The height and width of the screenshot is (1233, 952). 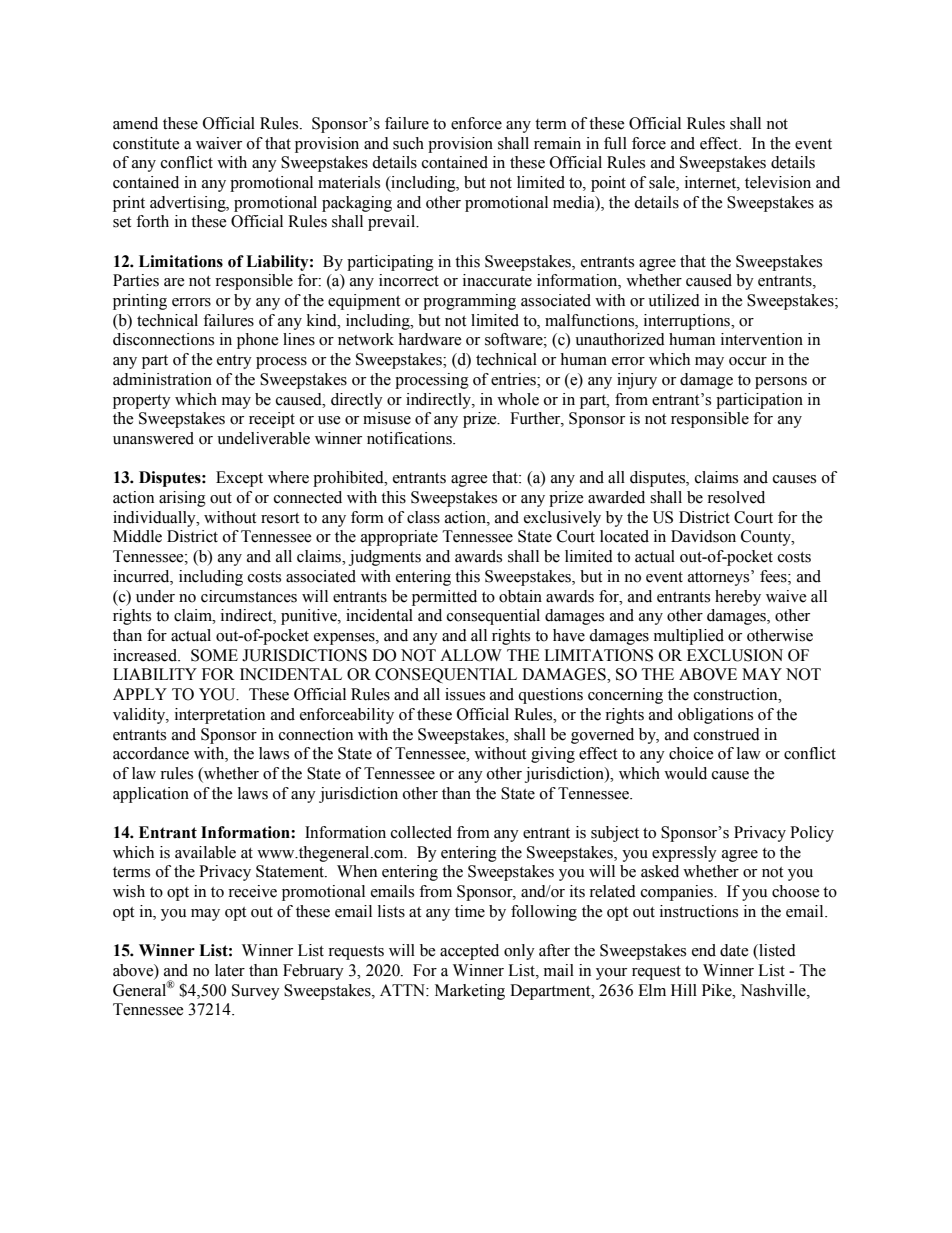 What do you see at coordinates (734, 950) in the screenshot?
I see `date` at bounding box center [734, 950].
